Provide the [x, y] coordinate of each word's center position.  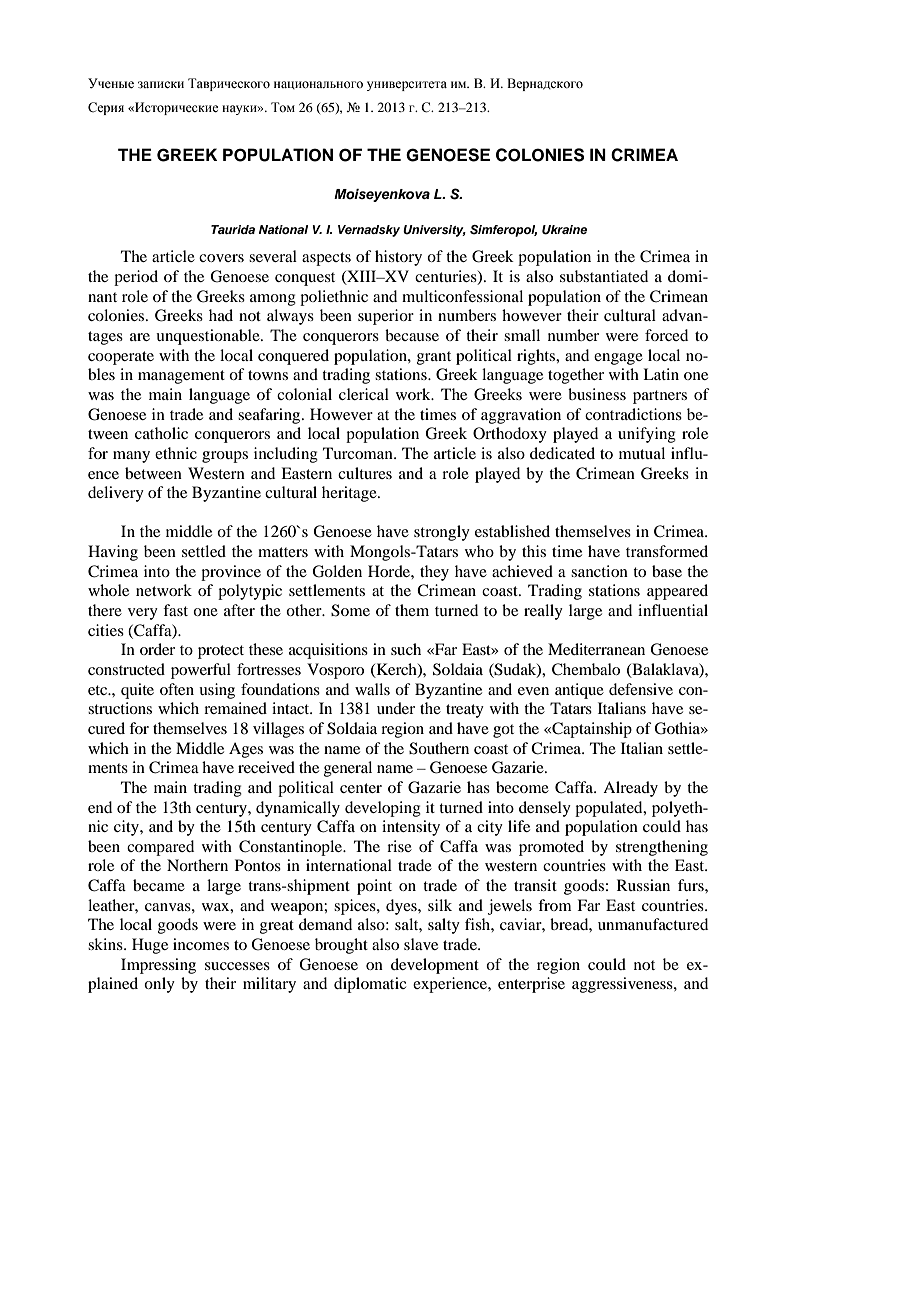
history [398, 258]
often [177, 689]
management [181, 377]
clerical [364, 394]
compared [160, 848]
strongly [442, 533]
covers [221, 258]
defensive [641, 689]
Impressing [158, 966]
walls [372, 689]
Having [113, 553]
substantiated [604, 276]
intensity [411, 828]
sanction [599, 571]
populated [610, 809]
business [597, 394]
